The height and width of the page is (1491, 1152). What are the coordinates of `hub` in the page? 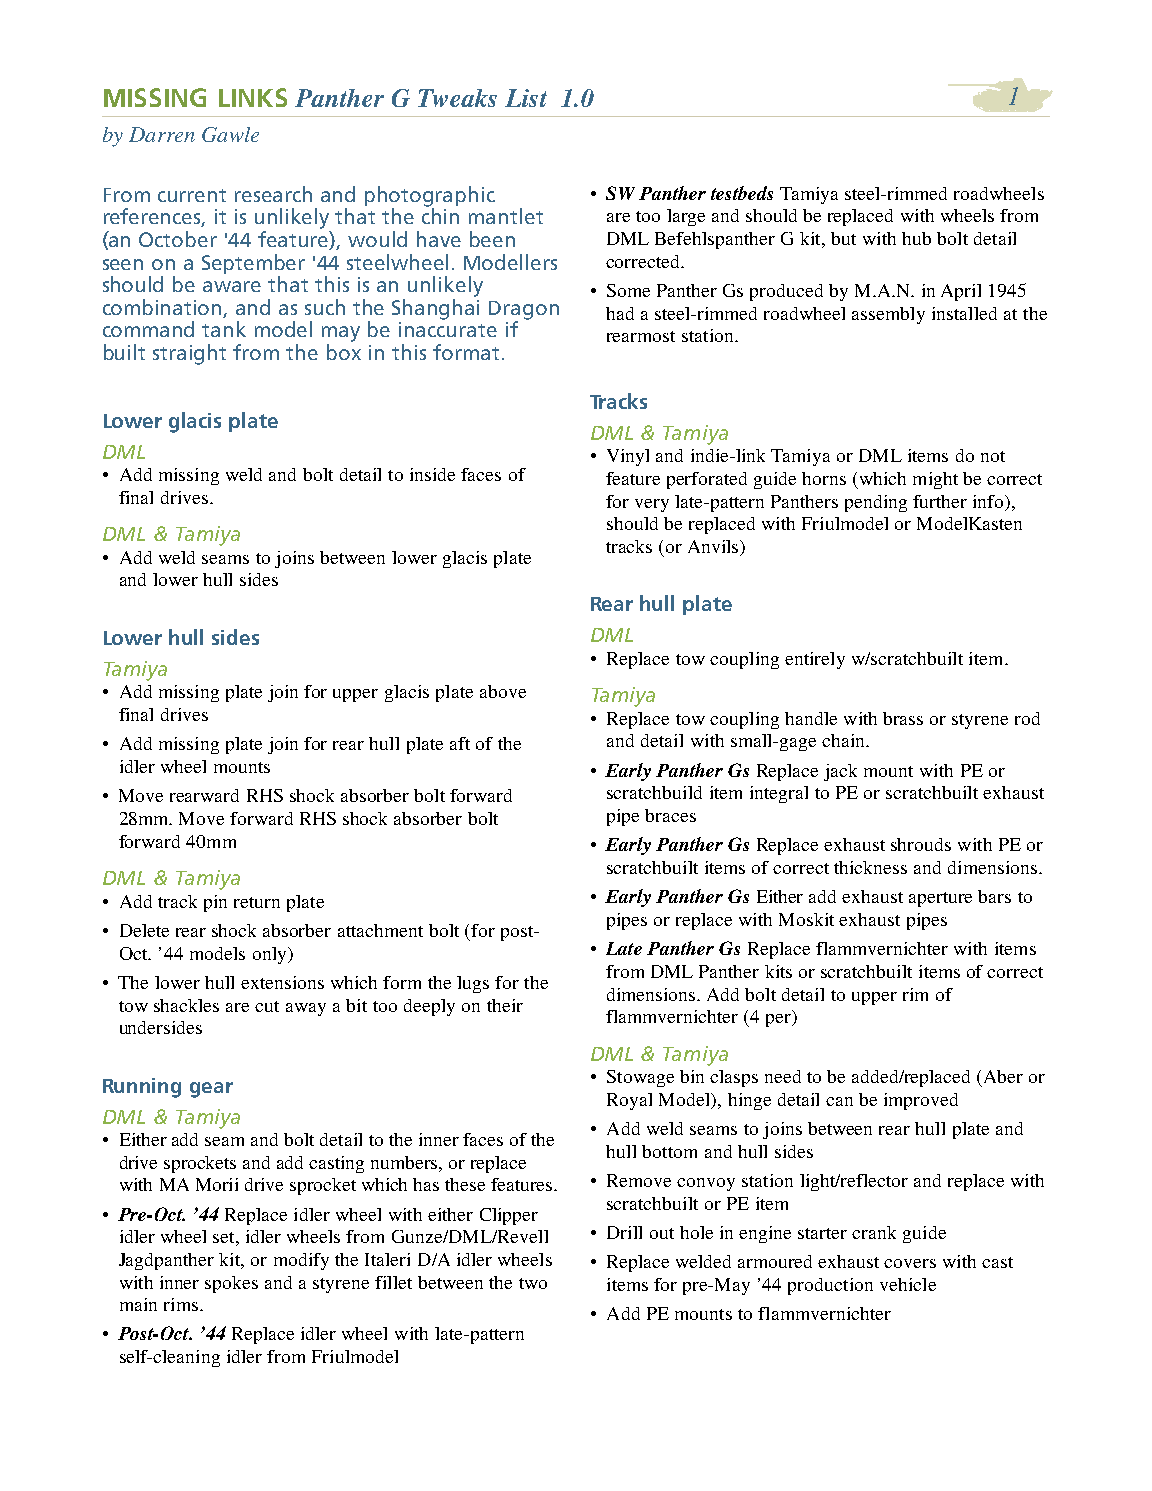 It's located at (916, 238).
